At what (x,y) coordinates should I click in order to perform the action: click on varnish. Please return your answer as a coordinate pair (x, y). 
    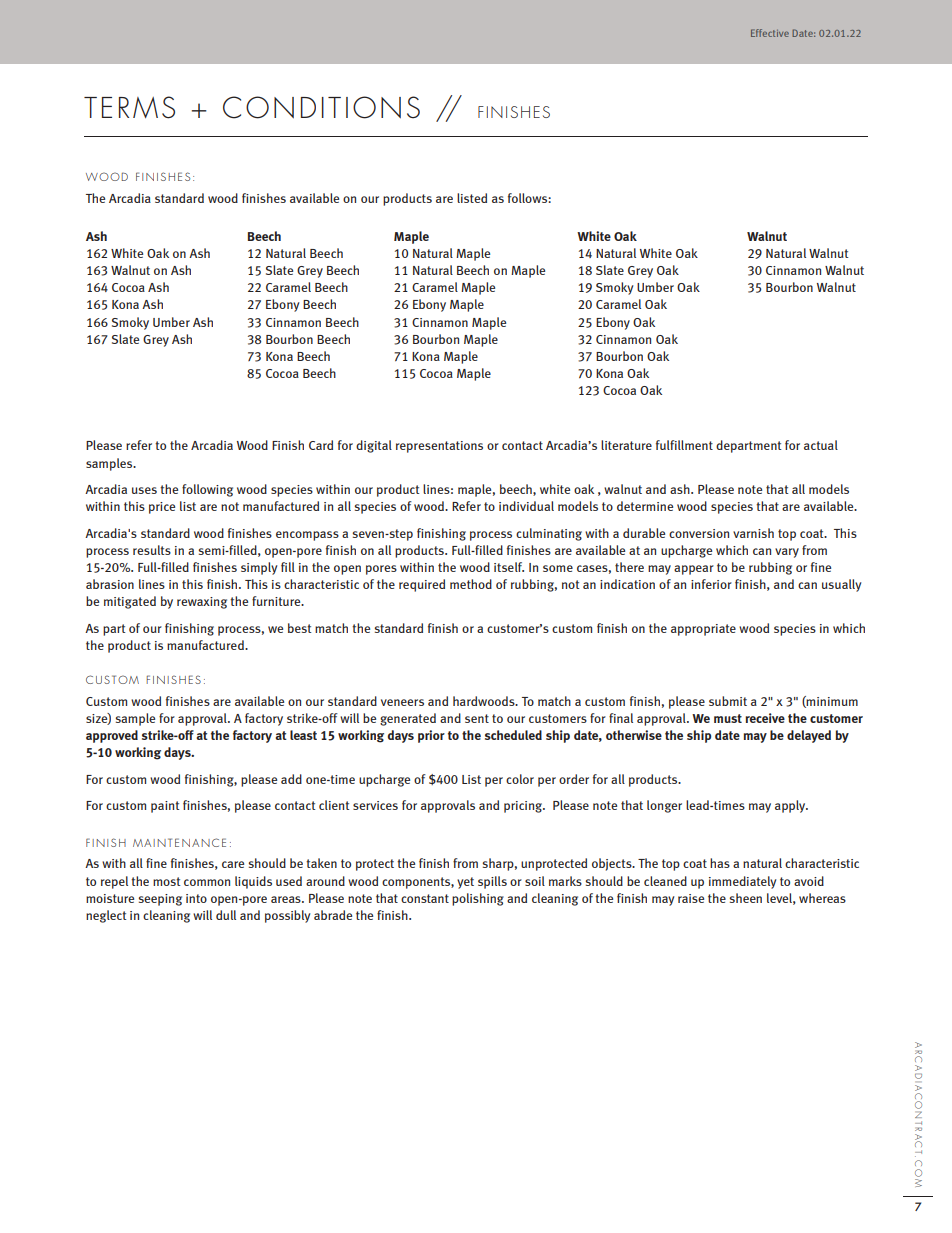
    Looking at the image, I should click on (753, 533).
